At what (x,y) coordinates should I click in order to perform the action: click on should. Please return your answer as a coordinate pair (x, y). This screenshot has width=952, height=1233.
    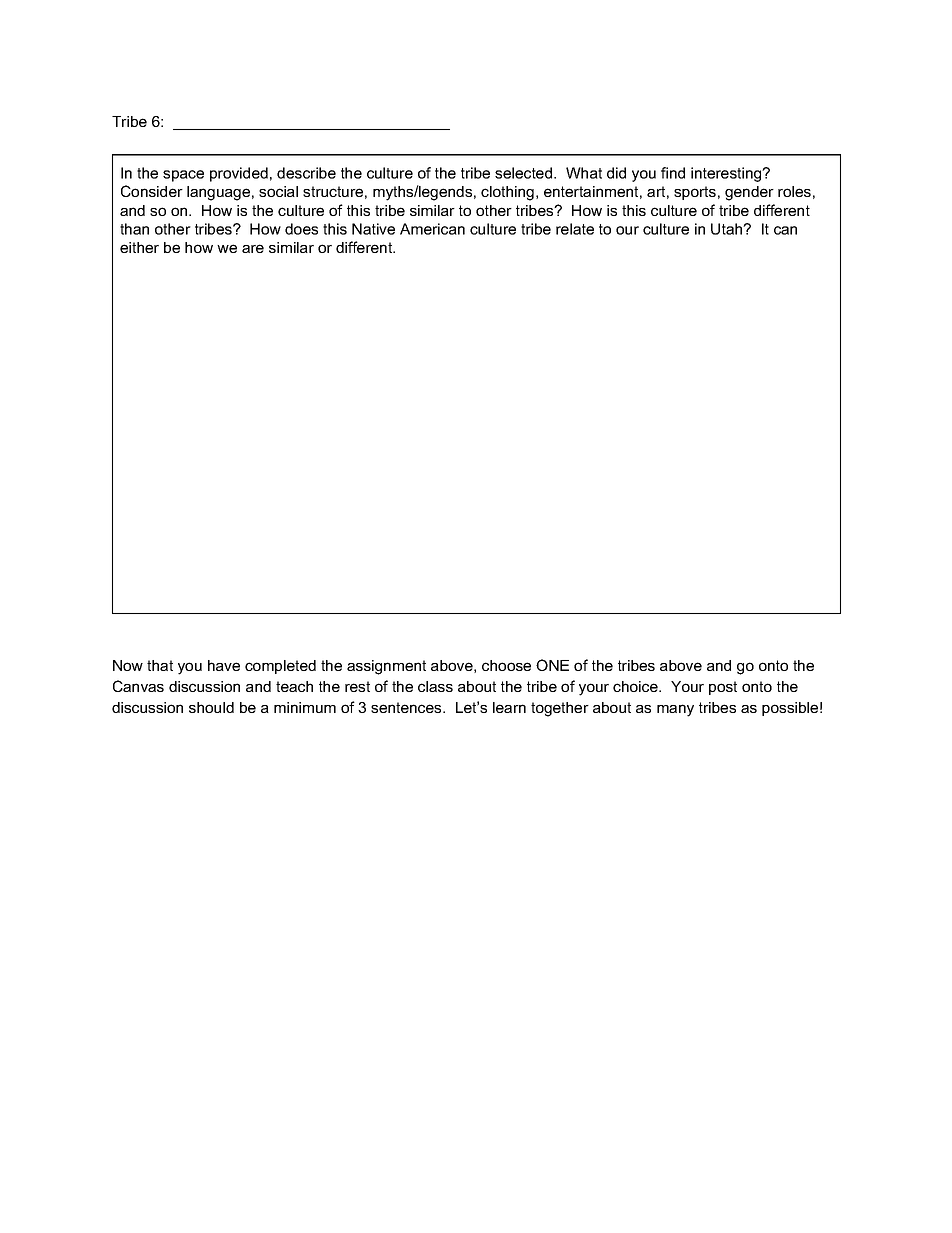
    Looking at the image, I should click on (211, 707).
